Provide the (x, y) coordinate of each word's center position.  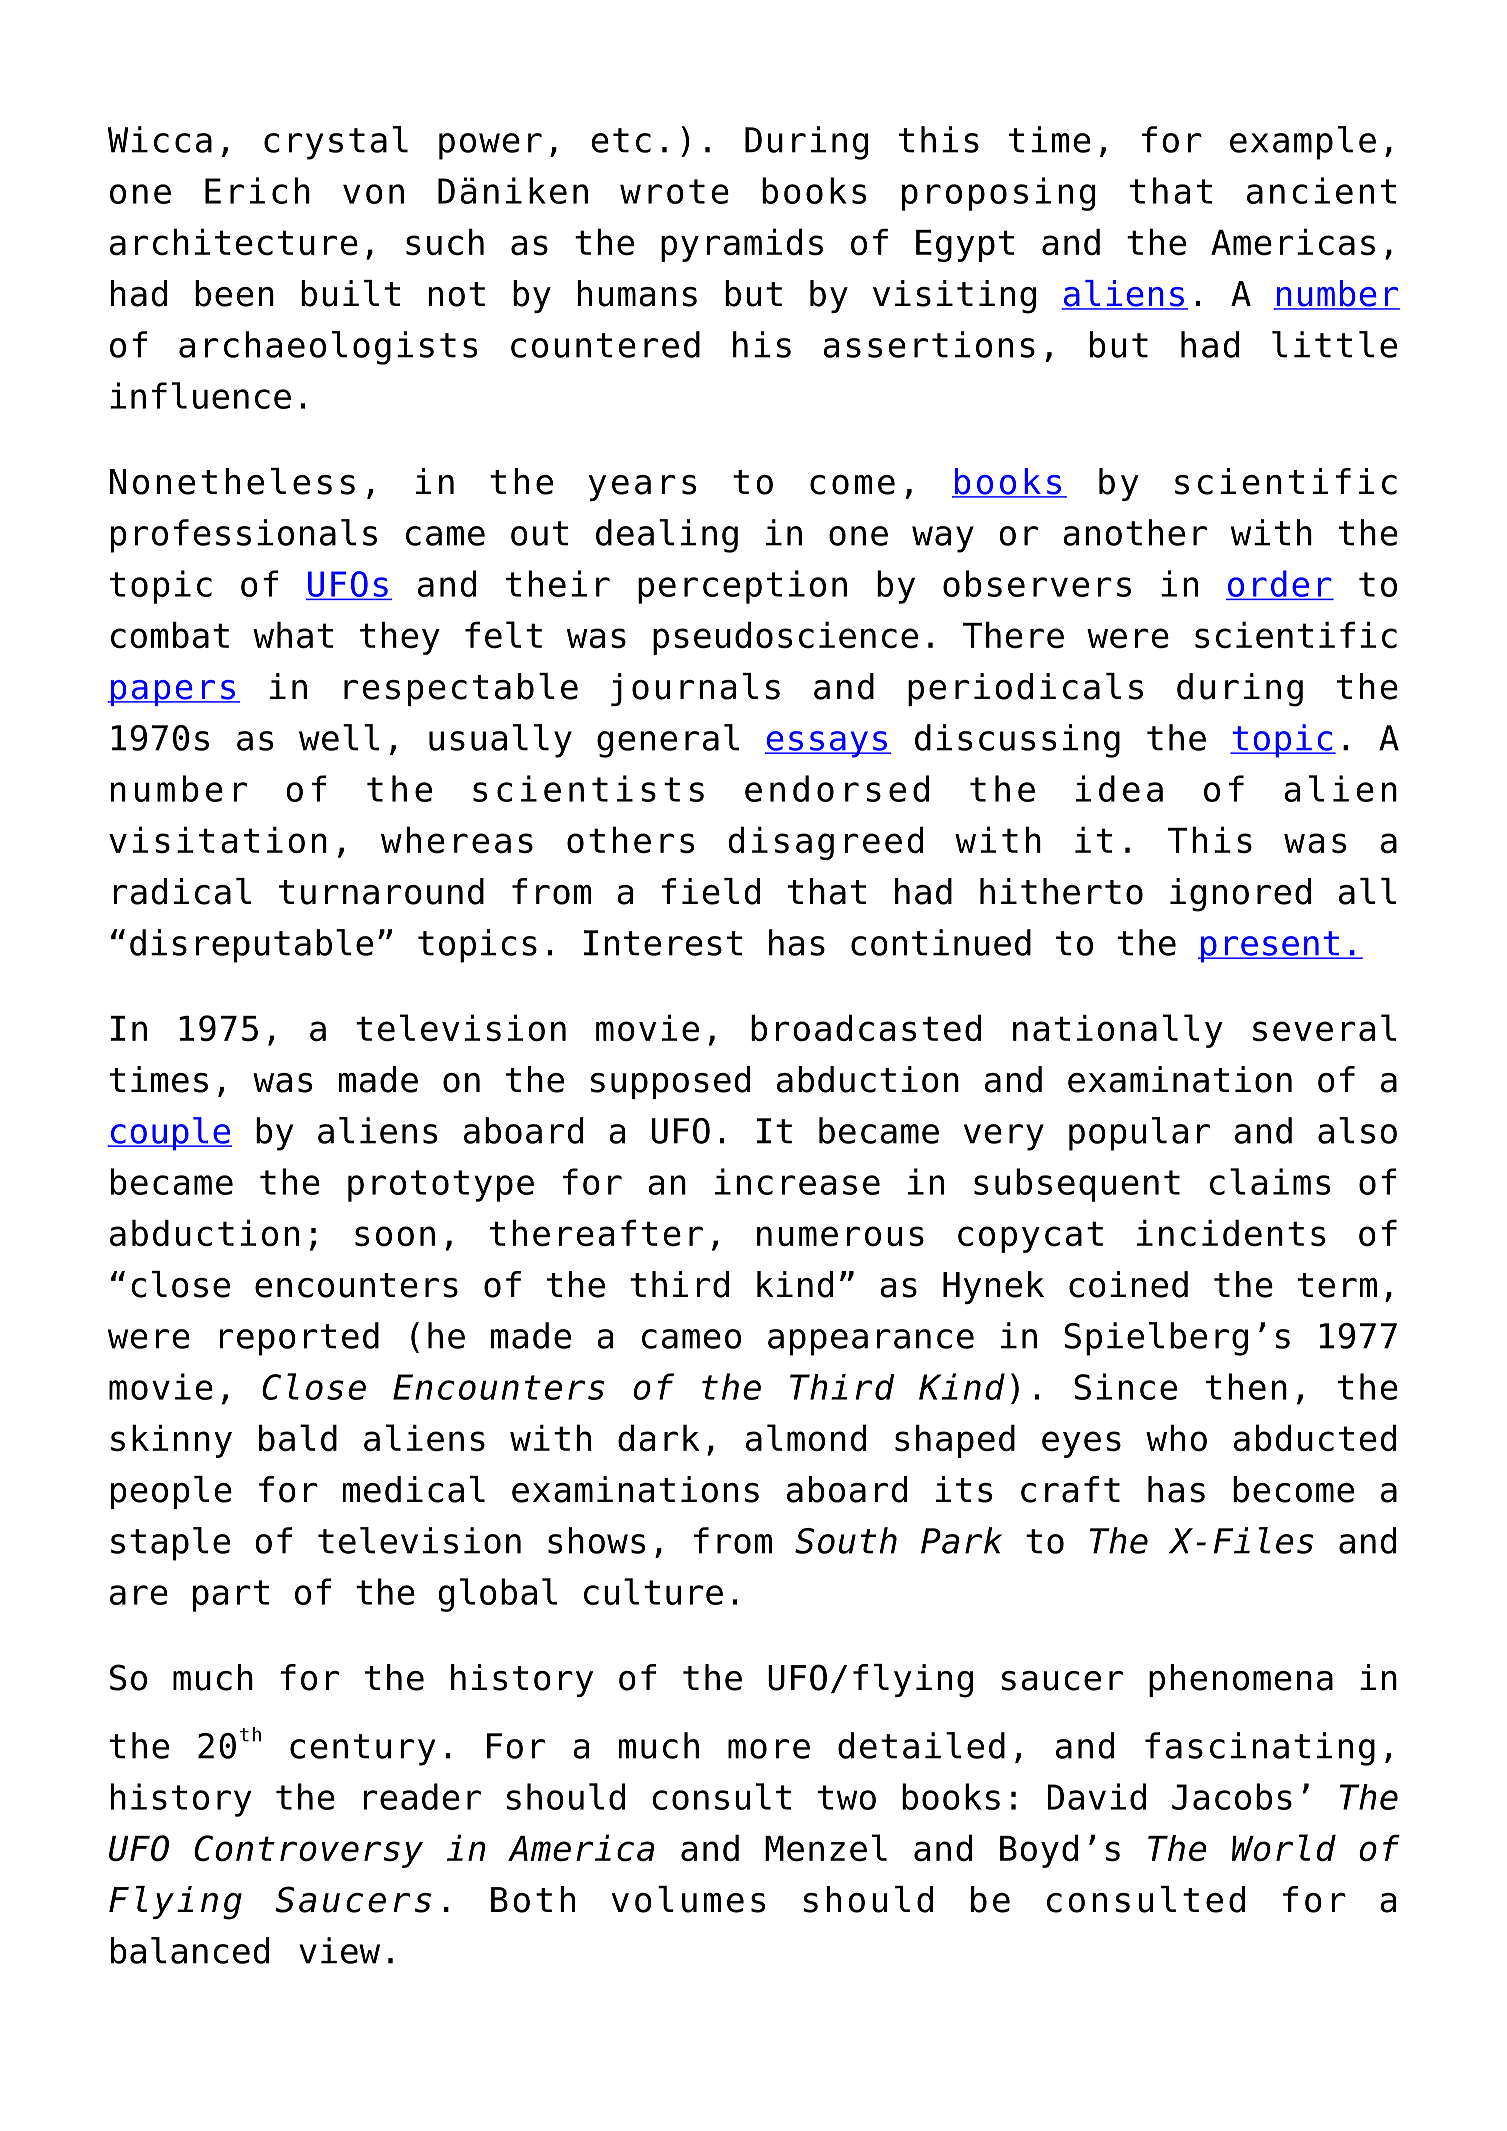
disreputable (251, 946)
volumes (688, 1899)
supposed (670, 1082)
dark (659, 1438)
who (1176, 1438)
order (1279, 584)
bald (298, 1438)
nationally (1118, 1031)
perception (742, 587)
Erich (257, 190)
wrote (674, 191)
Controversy (308, 1851)
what (293, 635)
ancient (1321, 190)
